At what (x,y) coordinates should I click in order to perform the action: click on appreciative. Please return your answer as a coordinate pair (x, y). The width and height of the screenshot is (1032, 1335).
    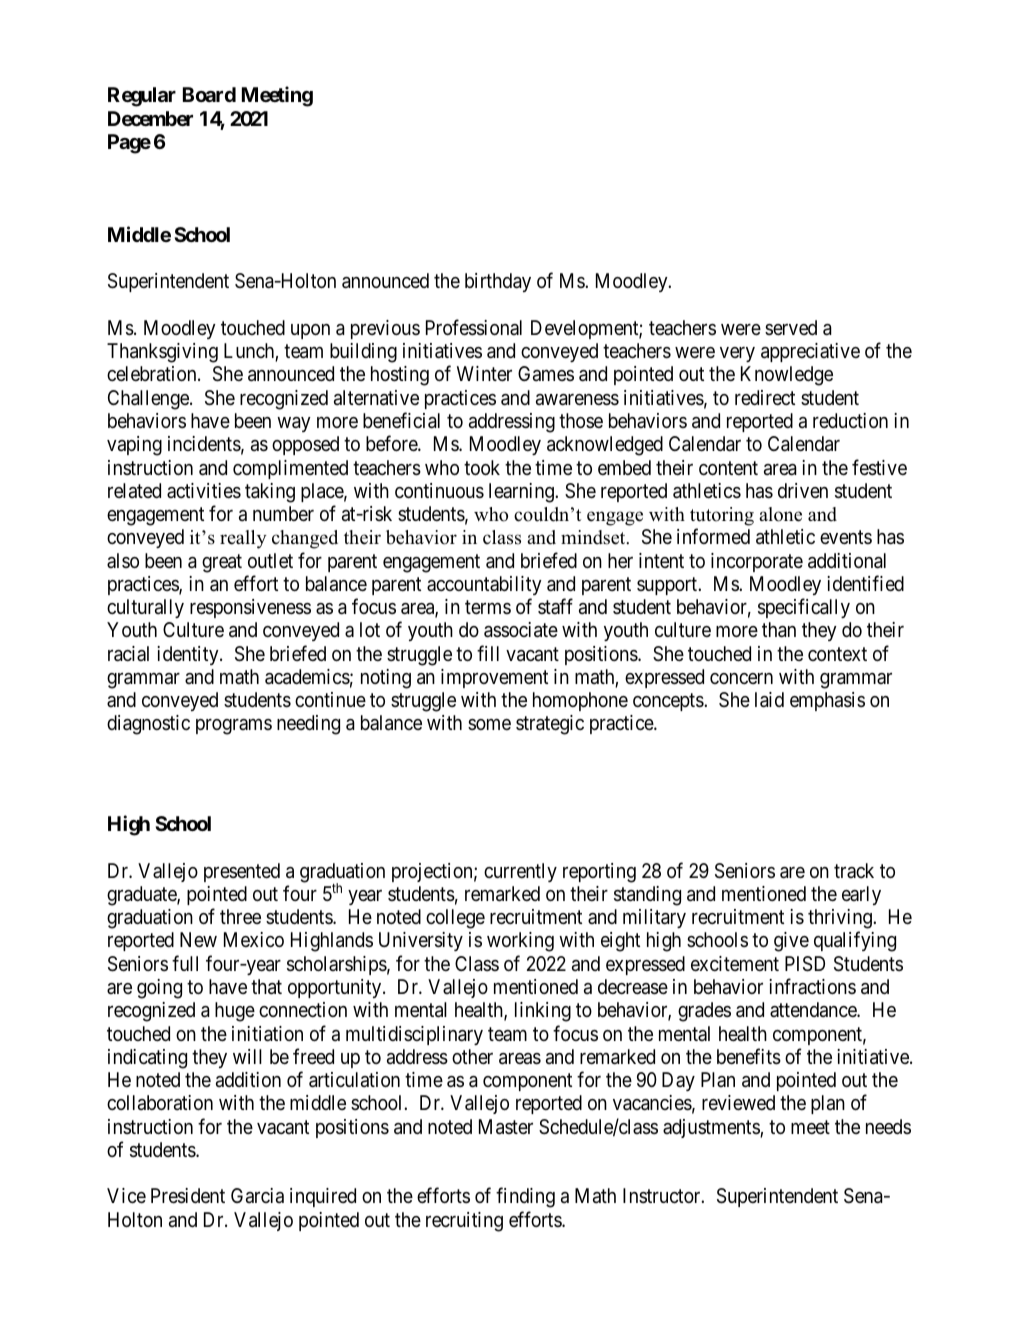
    Looking at the image, I should click on (810, 352).
